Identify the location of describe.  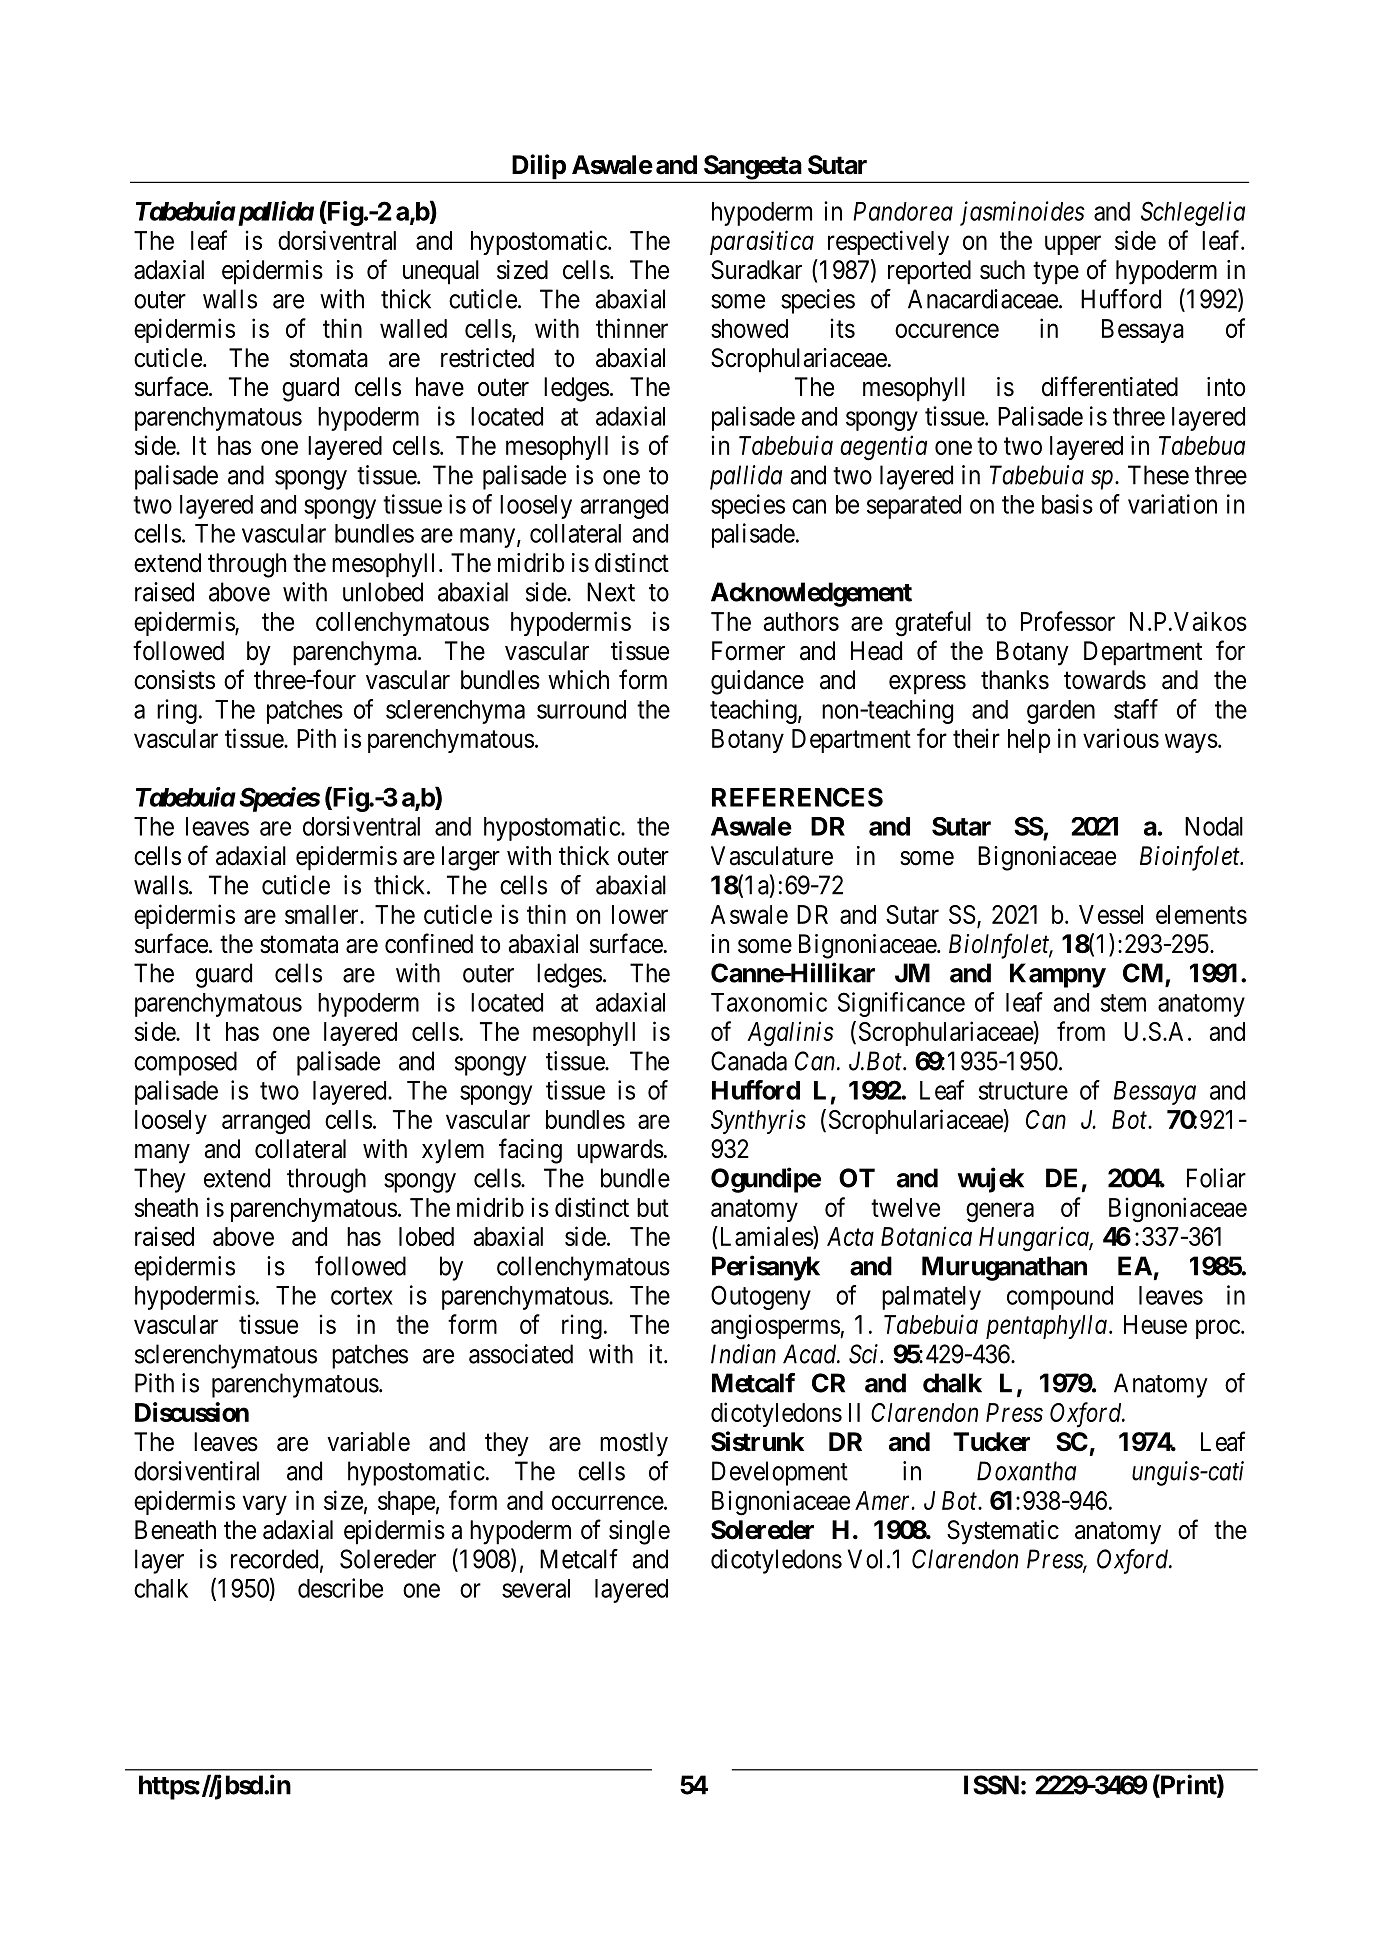
(340, 1588).
